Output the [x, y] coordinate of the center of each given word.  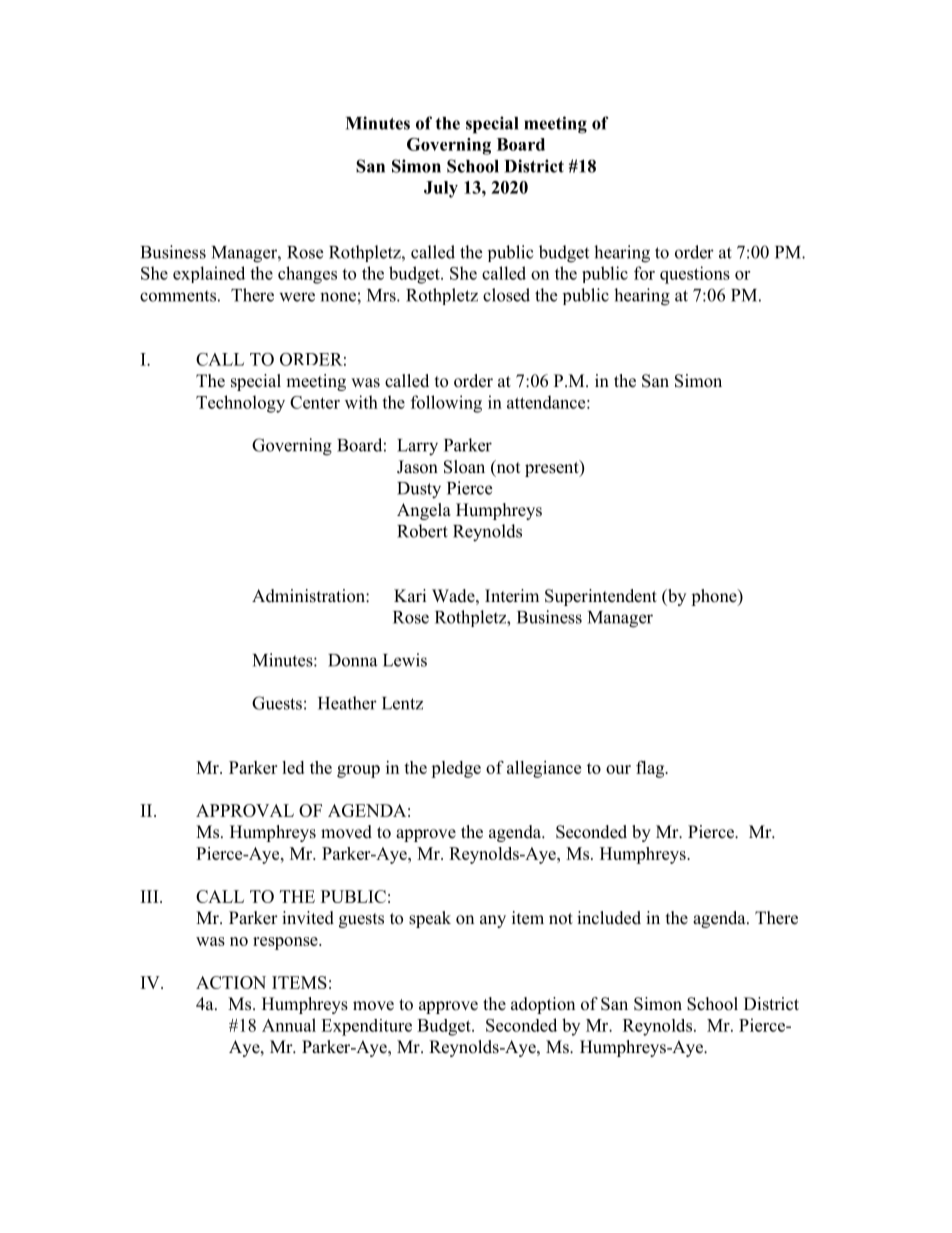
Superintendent [601, 597]
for [644, 273]
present [553, 468]
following [446, 404]
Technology [240, 404]
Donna [352, 660]
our [618, 769]
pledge [456, 769]
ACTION [231, 982]
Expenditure [366, 1027]
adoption [543, 1005]
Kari [410, 595]
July [441, 189]
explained [209, 274]
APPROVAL [245, 810]
